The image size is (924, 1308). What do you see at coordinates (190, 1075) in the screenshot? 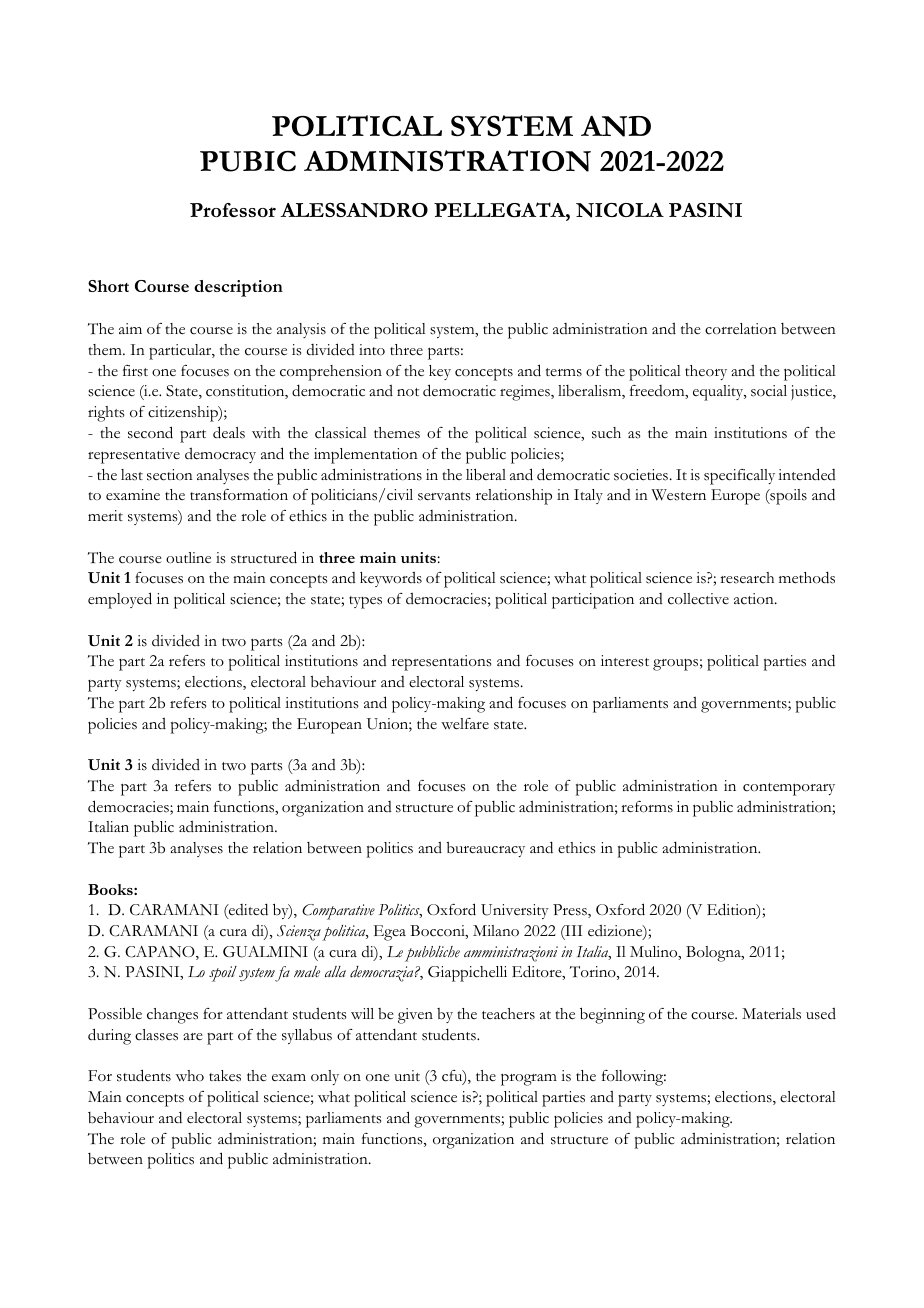
I see `who` at bounding box center [190, 1075].
